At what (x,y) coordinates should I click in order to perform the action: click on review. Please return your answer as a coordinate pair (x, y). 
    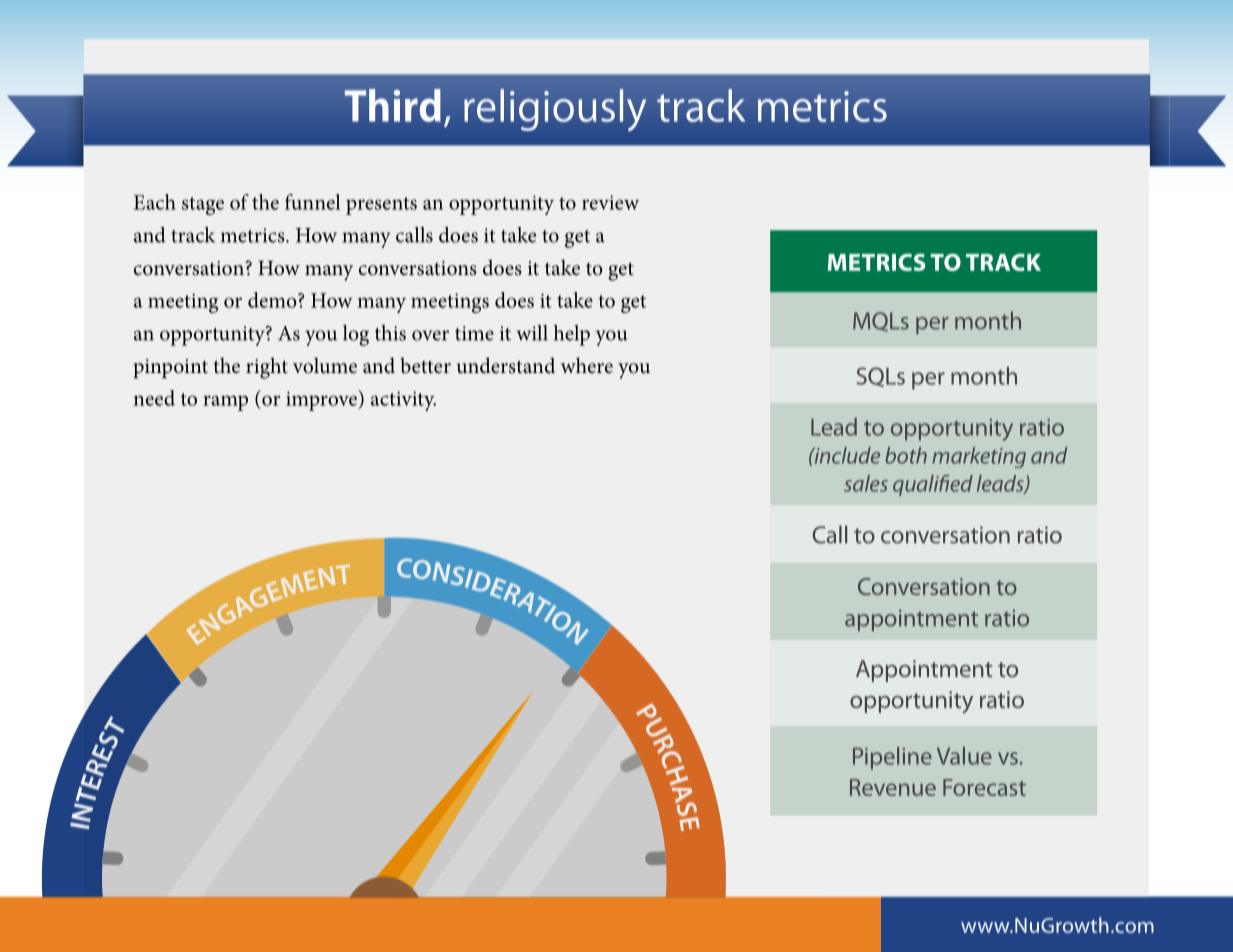
    Looking at the image, I should click on (610, 202).
